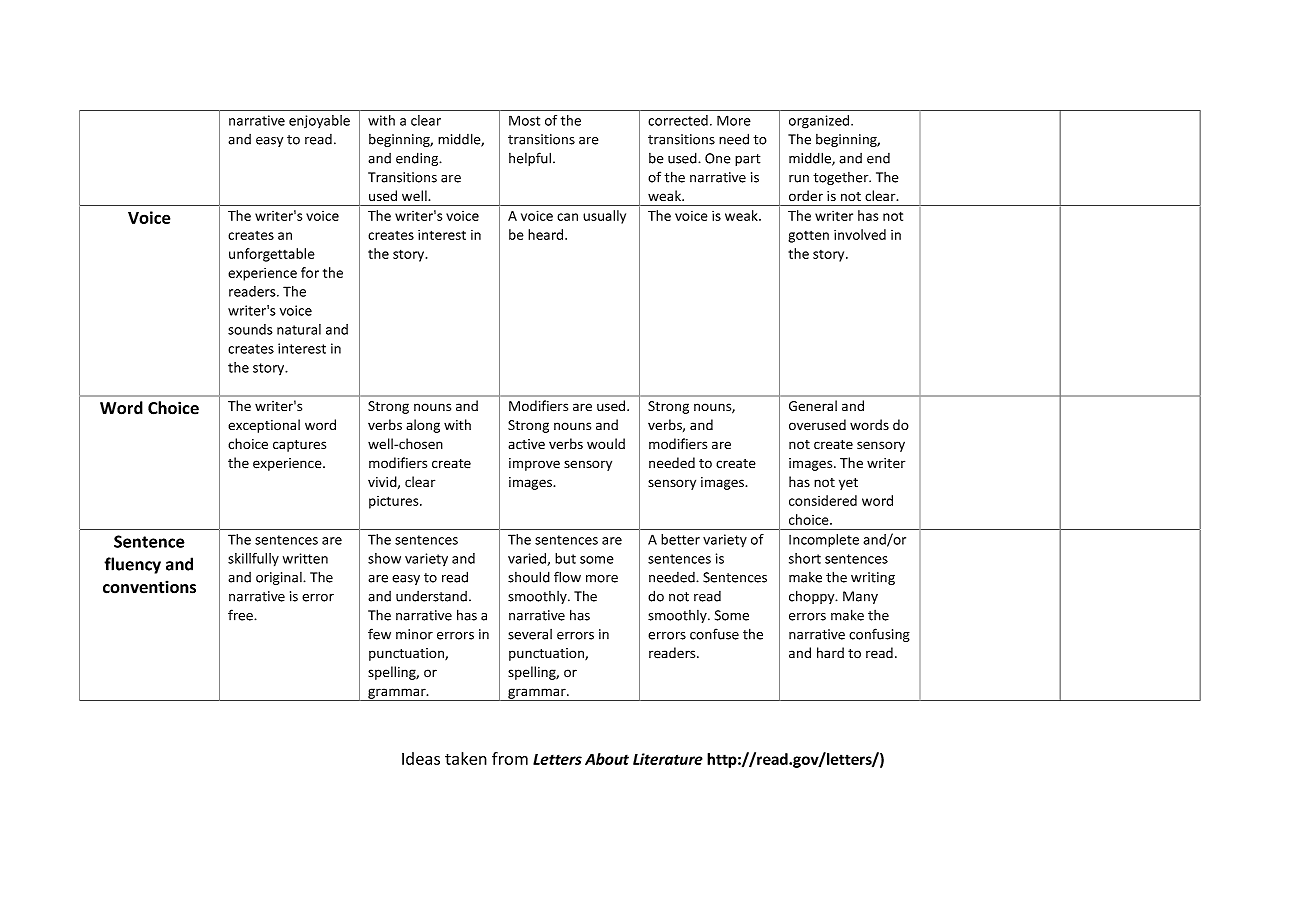 This screenshot has height=924, width=1308. Describe the element at coordinates (319, 121) in the screenshot. I see `enjoyable` at that location.
